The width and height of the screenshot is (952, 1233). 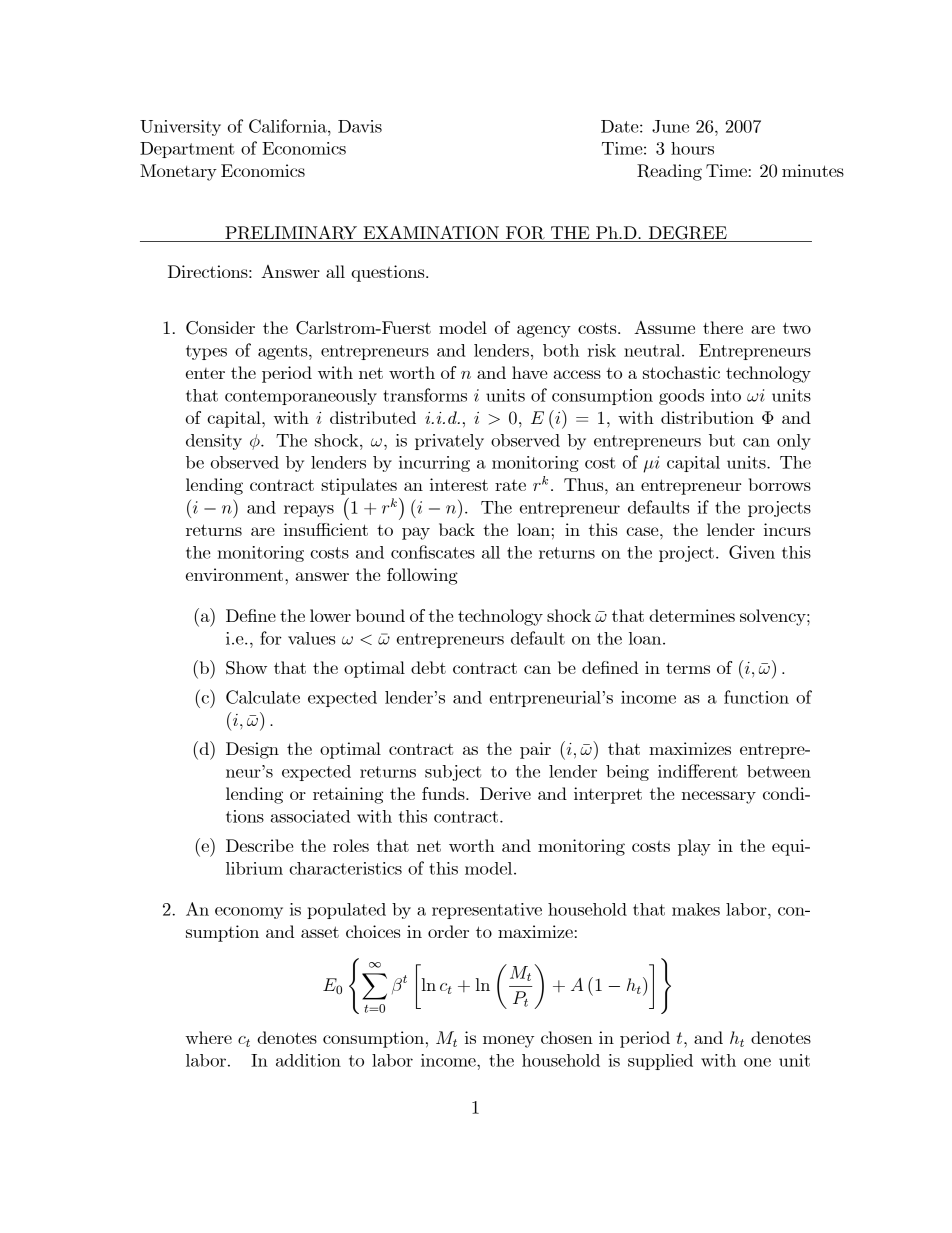 I want to click on hours, so click(x=692, y=148).
